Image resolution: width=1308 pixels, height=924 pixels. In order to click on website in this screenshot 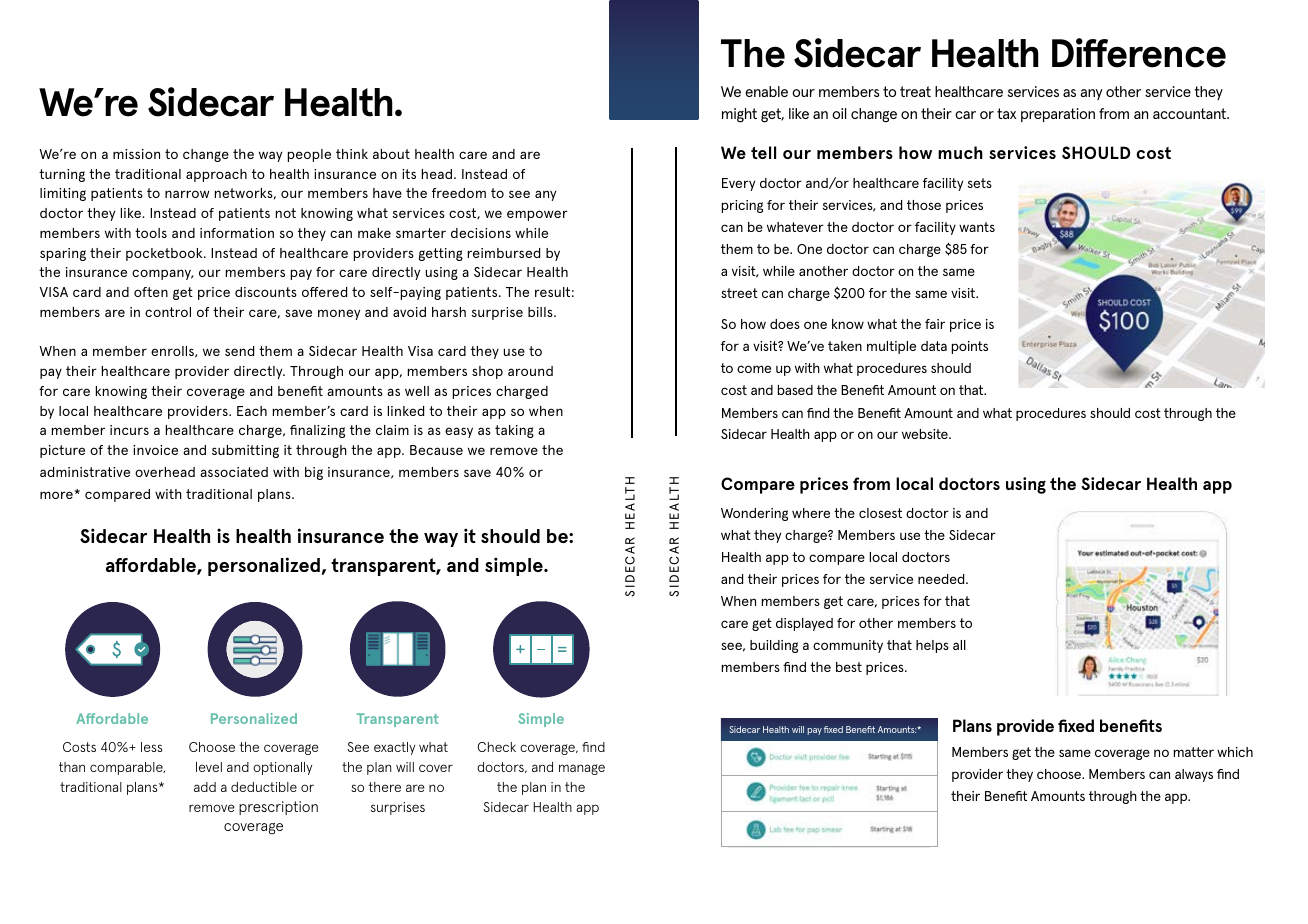, I will do `click(926, 434)`.
